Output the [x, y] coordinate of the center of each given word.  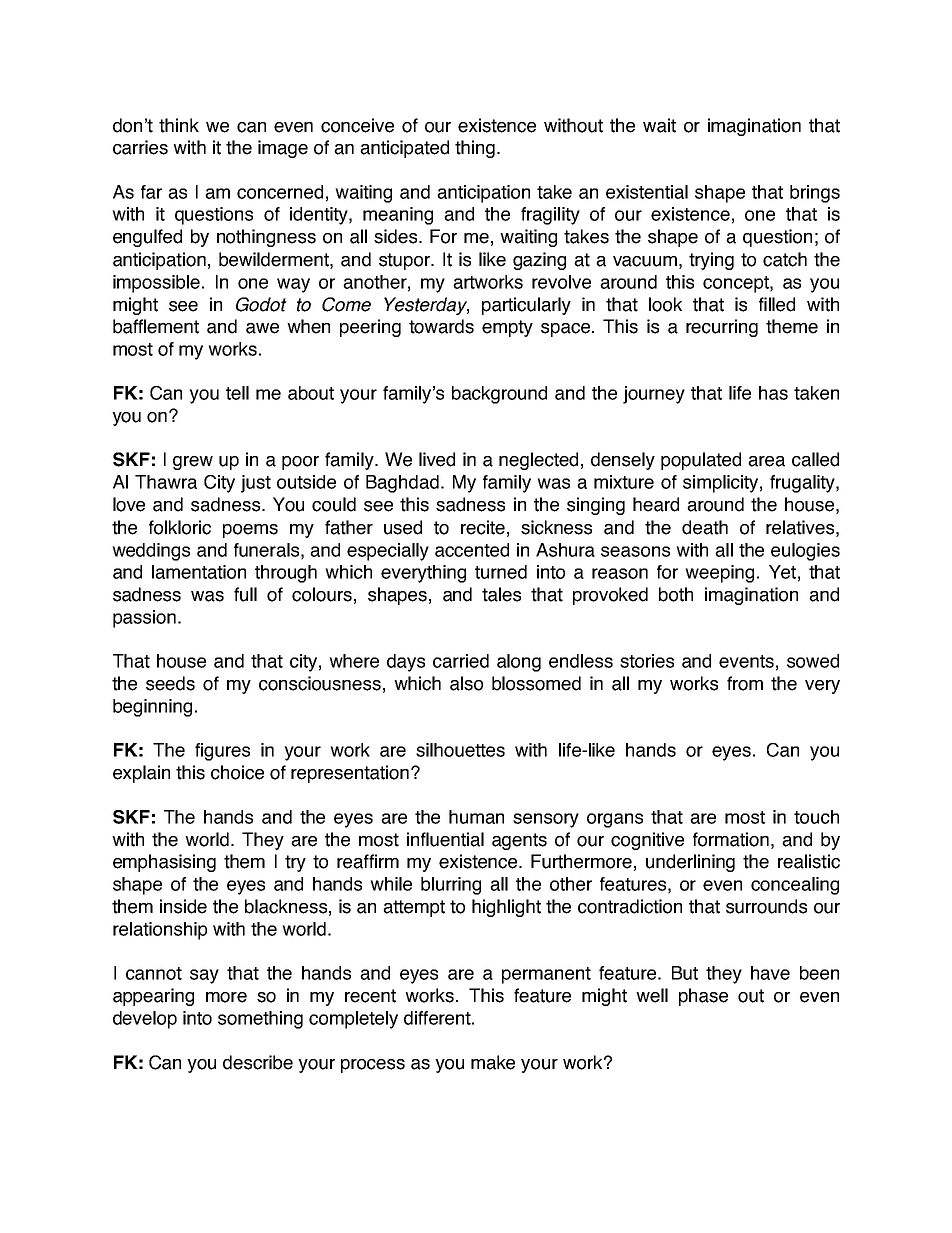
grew [193, 463]
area [766, 461]
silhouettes [460, 750]
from [745, 683]
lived [437, 459]
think [179, 125]
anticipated [404, 149]
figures [222, 752]
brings [815, 194]
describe [258, 1062]
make [493, 1062]
